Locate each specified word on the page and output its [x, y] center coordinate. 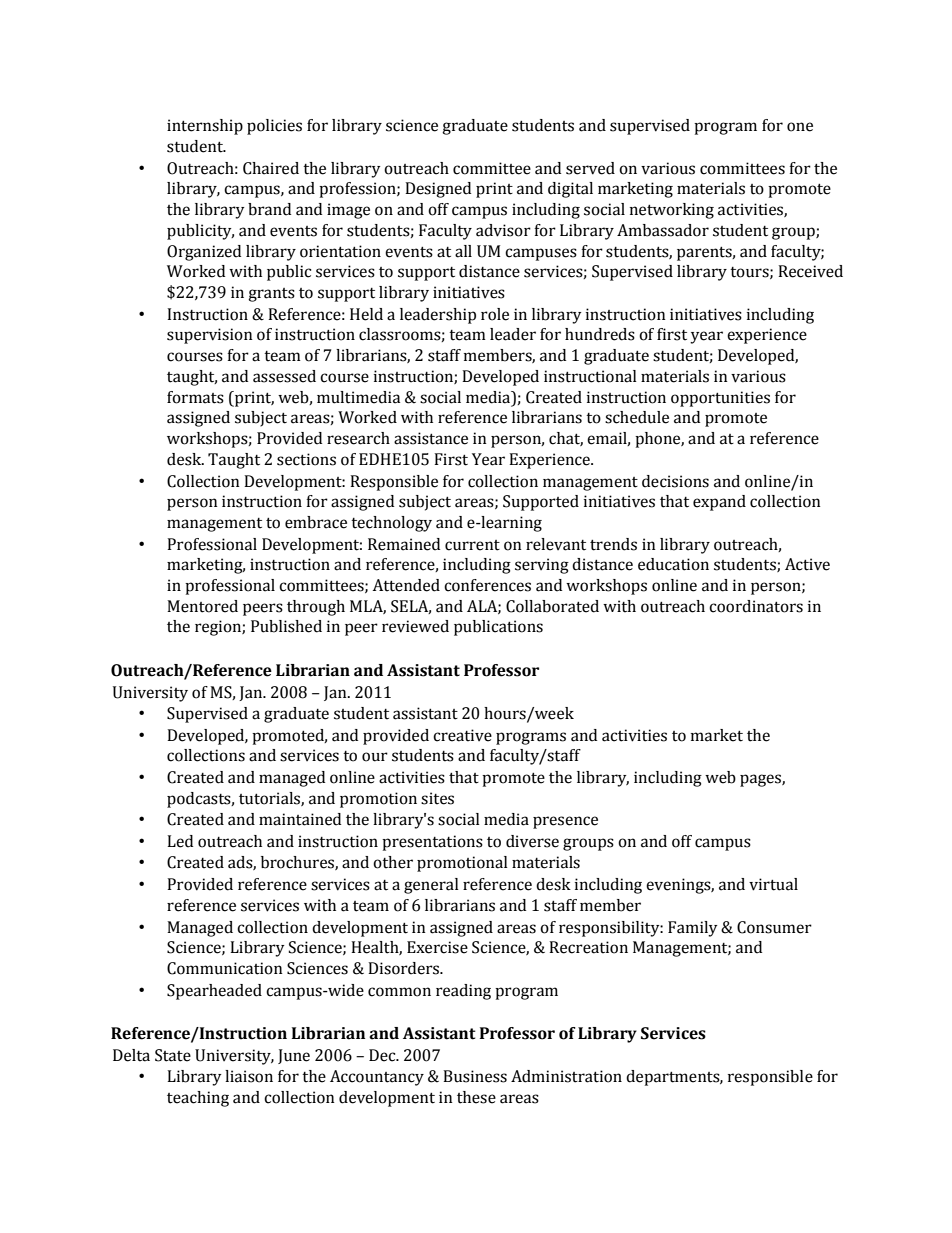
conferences [487, 585]
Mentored [202, 606]
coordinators [756, 606]
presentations [432, 843]
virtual [773, 884]
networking [672, 211]
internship [205, 127]
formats [195, 397]
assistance [431, 438]
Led [180, 841]
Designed [438, 190]
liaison [249, 1076]
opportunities [720, 399]
